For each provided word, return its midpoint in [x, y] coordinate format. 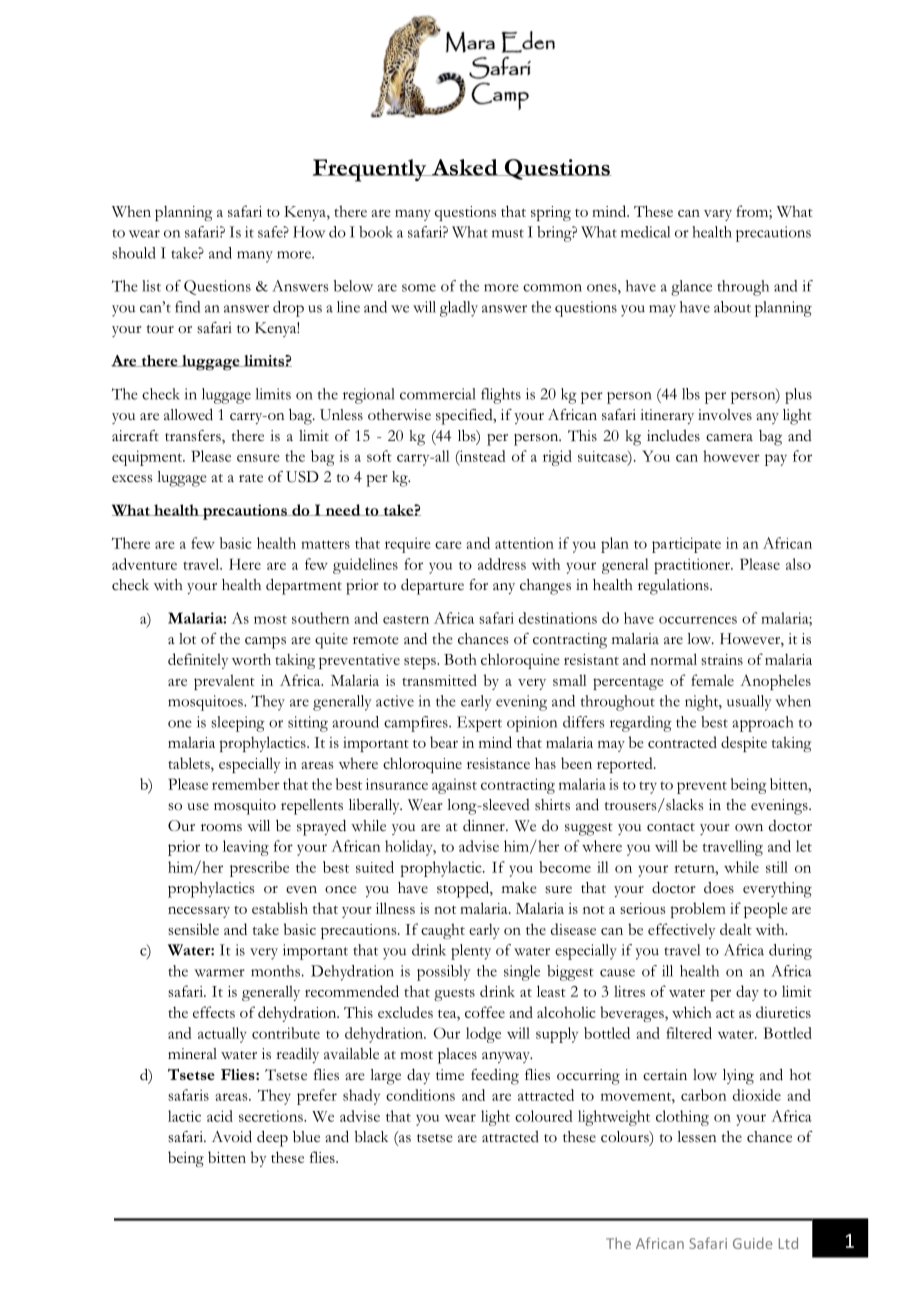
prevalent [224, 682]
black [371, 1137]
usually [749, 703]
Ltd [788, 1243]
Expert [479, 724]
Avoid [232, 1136]
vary [718, 215]
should [134, 253]
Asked [465, 167]
